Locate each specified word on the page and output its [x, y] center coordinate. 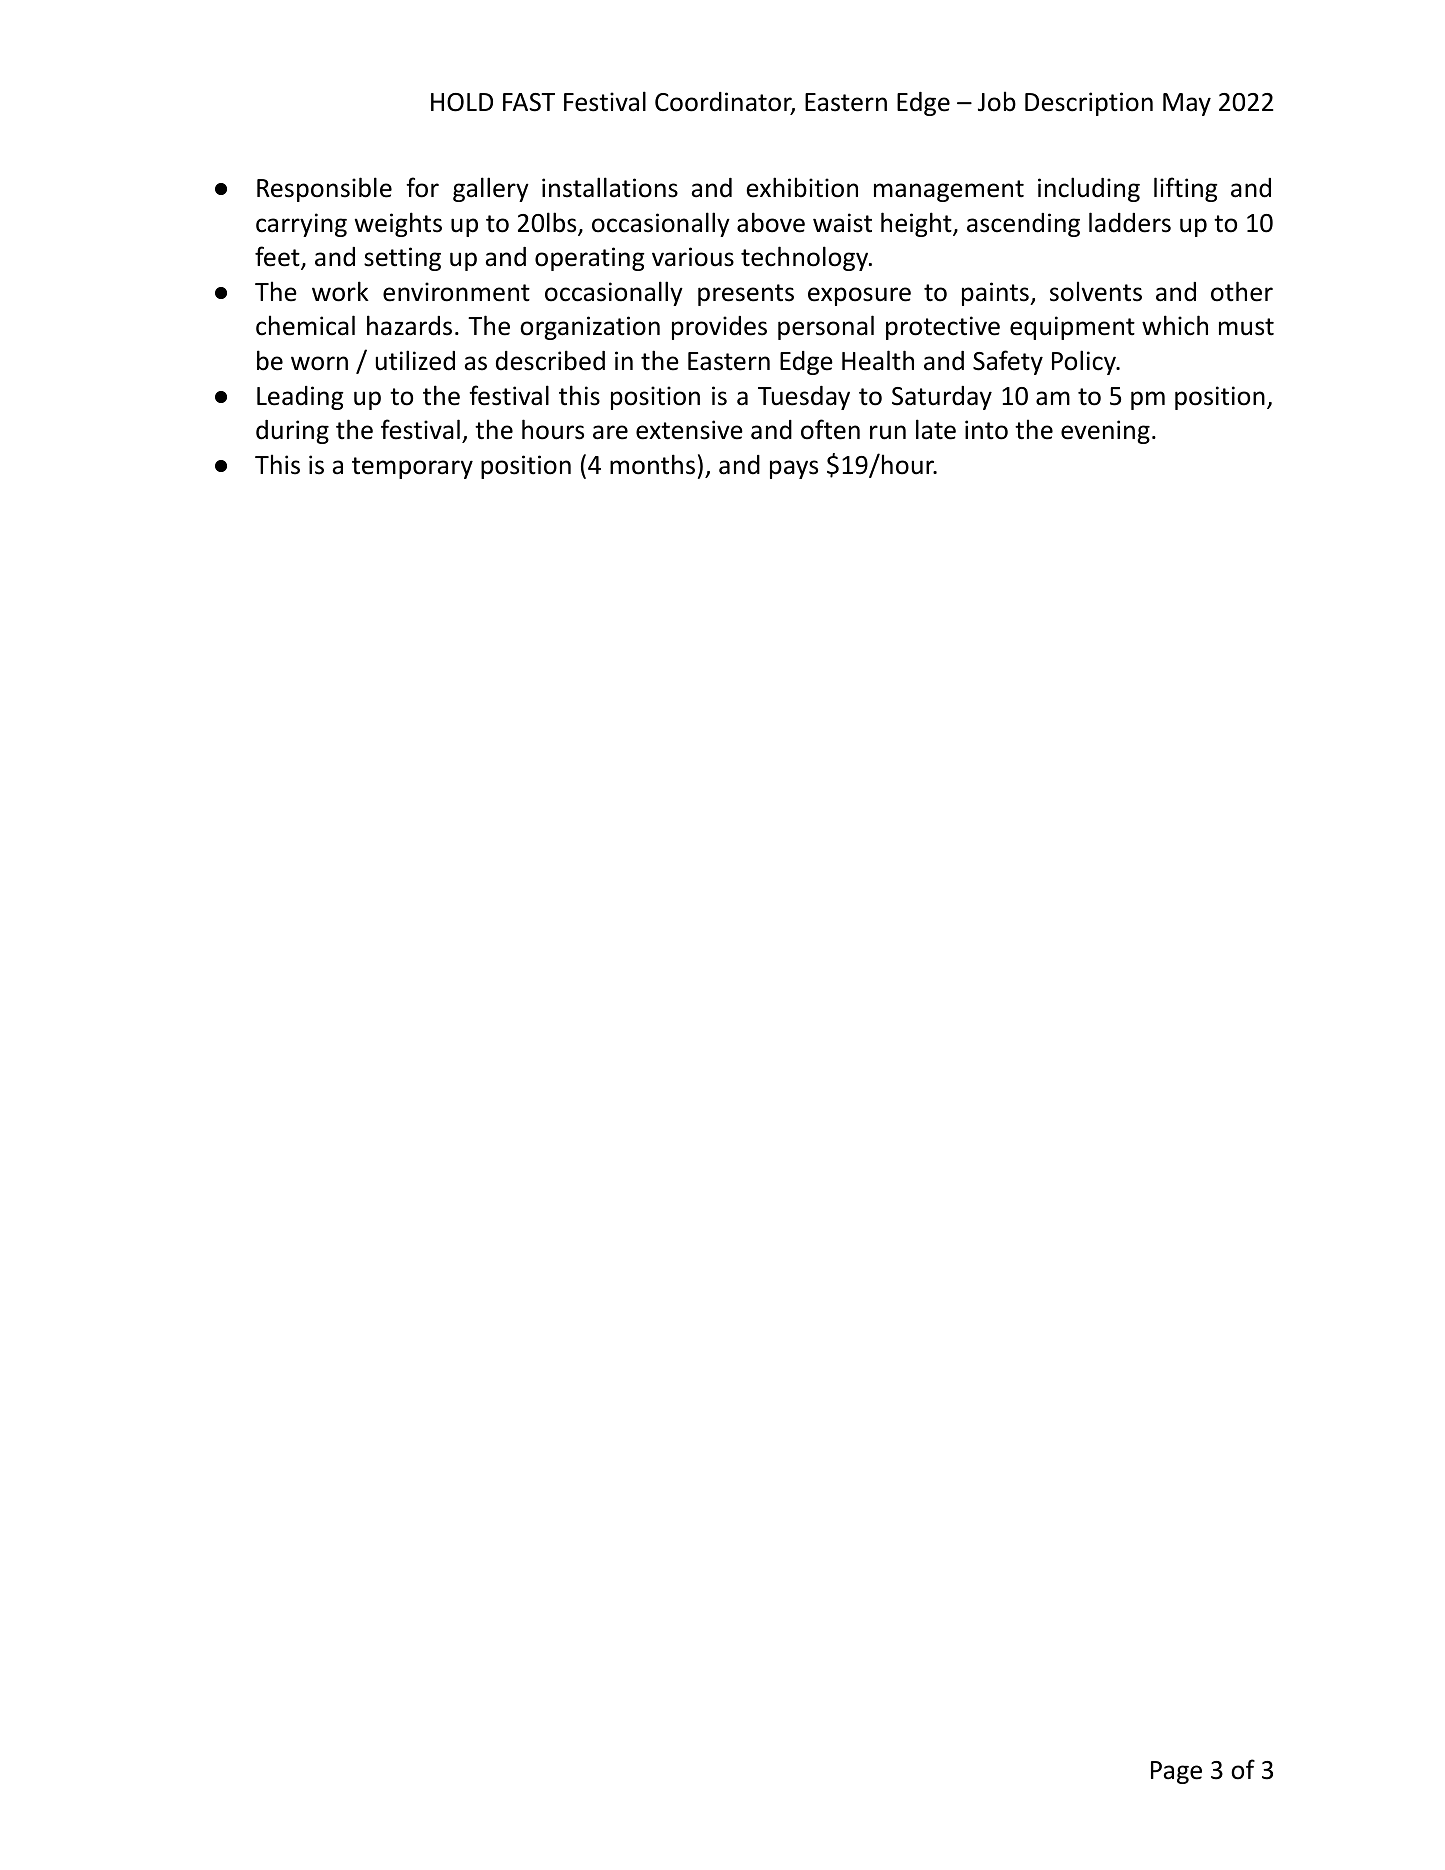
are [610, 432]
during [292, 432]
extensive [689, 430]
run [888, 432]
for [422, 187]
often [830, 429]
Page [1176, 1772]
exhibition [802, 187]
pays [794, 469]
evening [1105, 432]
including [1089, 189]
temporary [412, 468]
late [936, 429]
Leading [300, 398]
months [652, 464]
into [986, 430]
